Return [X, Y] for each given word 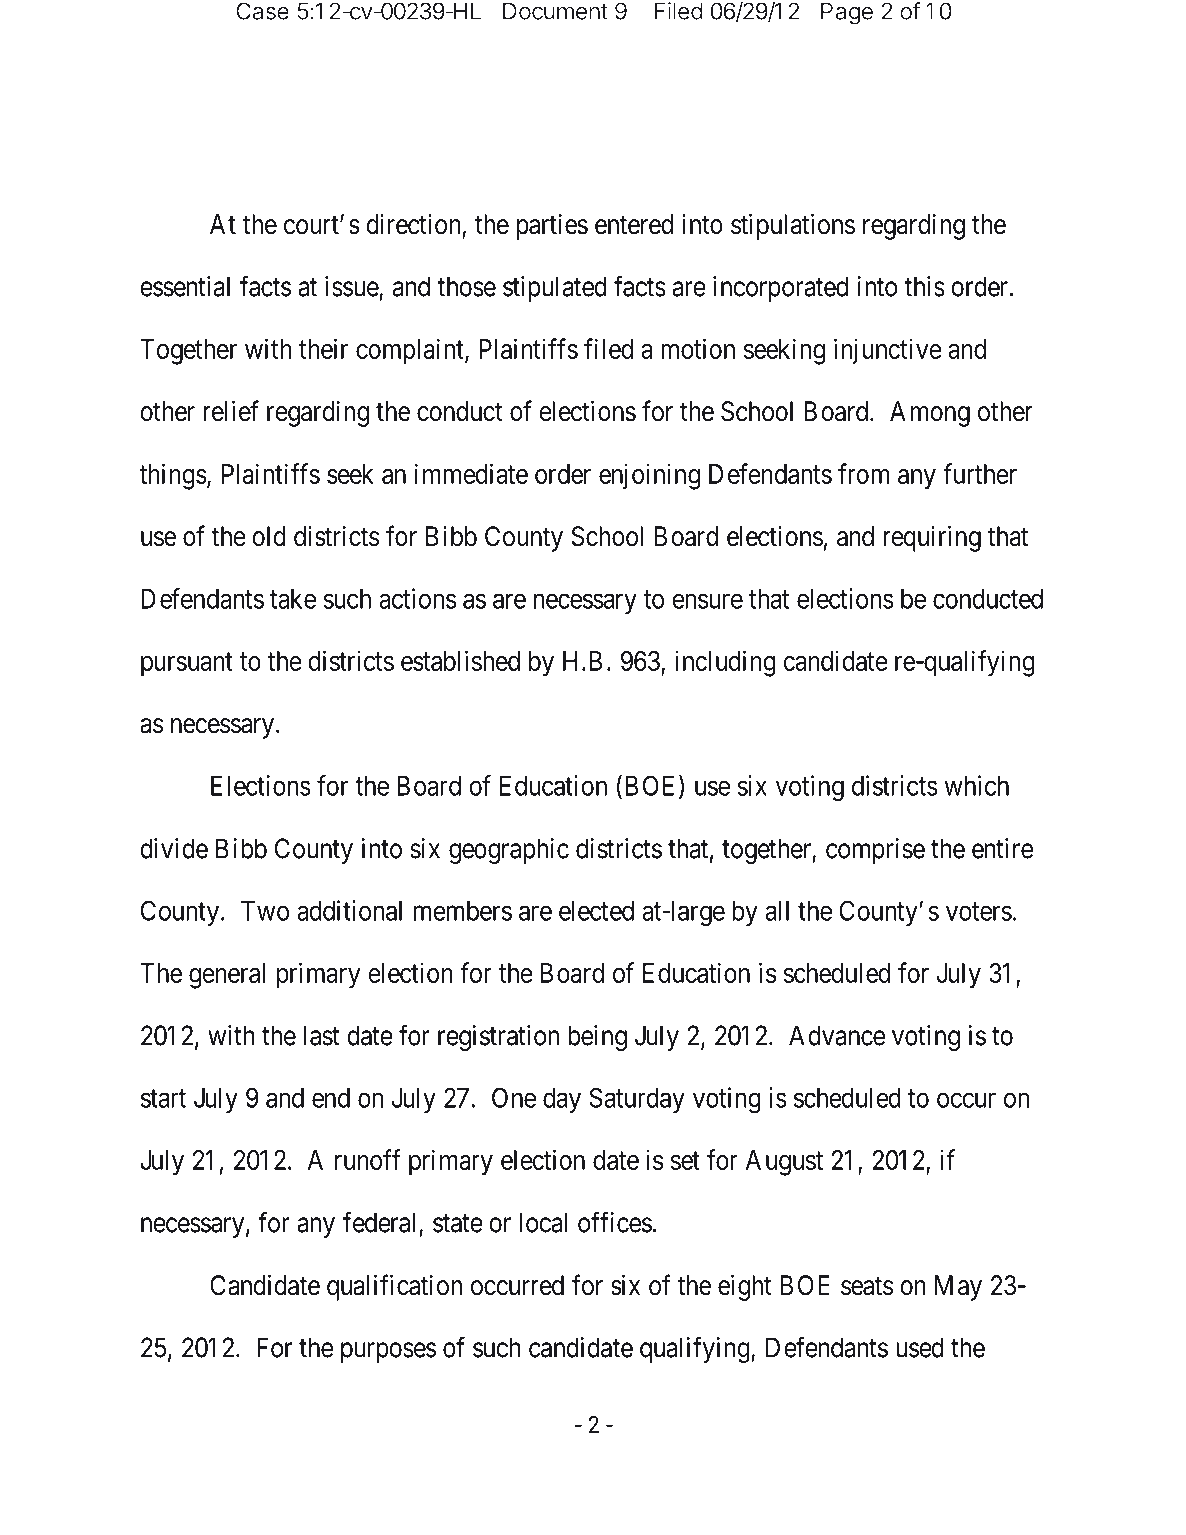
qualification [394, 1287]
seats [867, 1286]
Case [262, 11]
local [544, 1222]
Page [847, 13]
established [460, 660]
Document [555, 11]
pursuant [187, 665]
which [976, 785]
